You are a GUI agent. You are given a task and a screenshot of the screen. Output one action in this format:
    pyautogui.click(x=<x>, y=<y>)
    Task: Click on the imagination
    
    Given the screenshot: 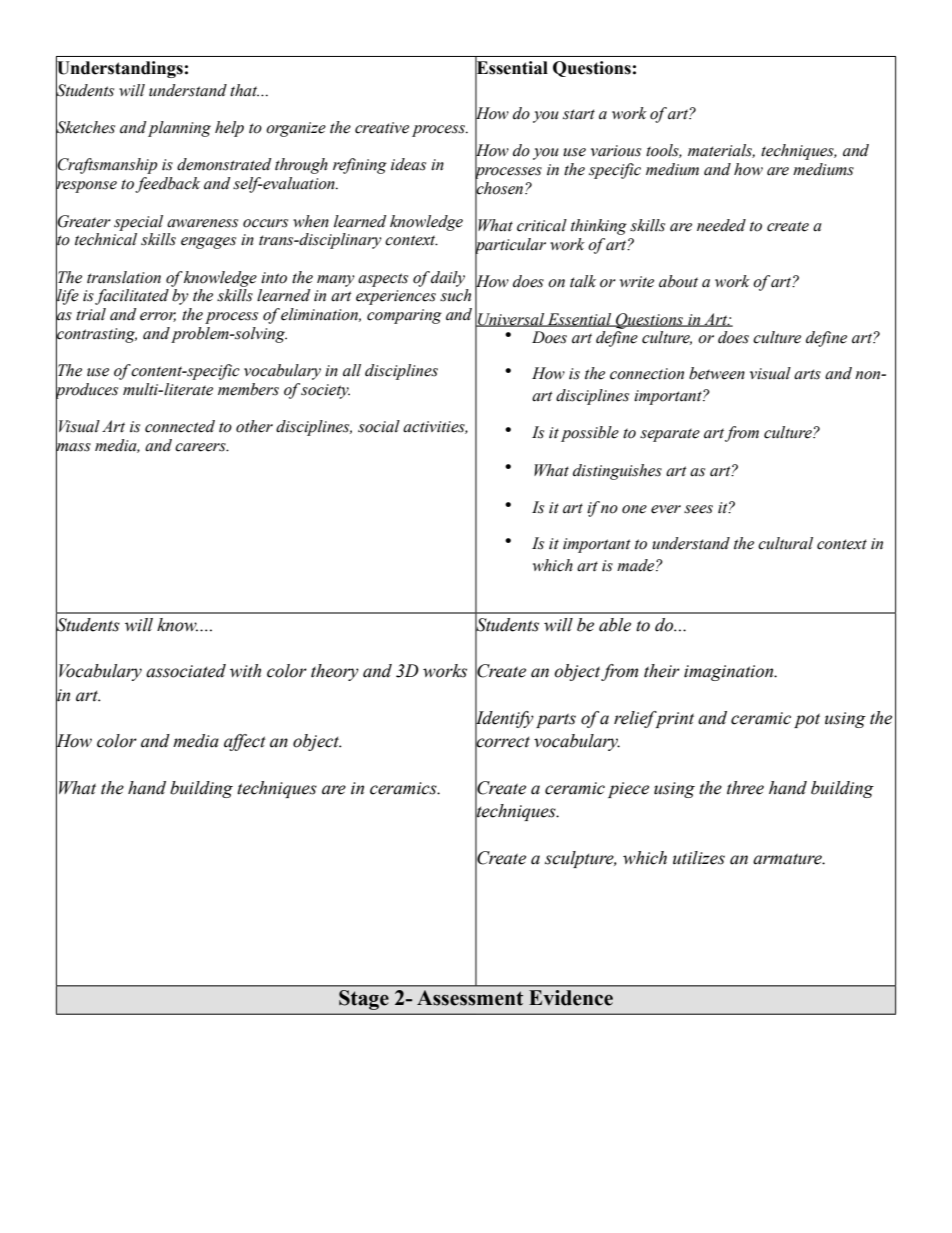 What is the action you would take?
    pyautogui.click(x=730, y=673)
